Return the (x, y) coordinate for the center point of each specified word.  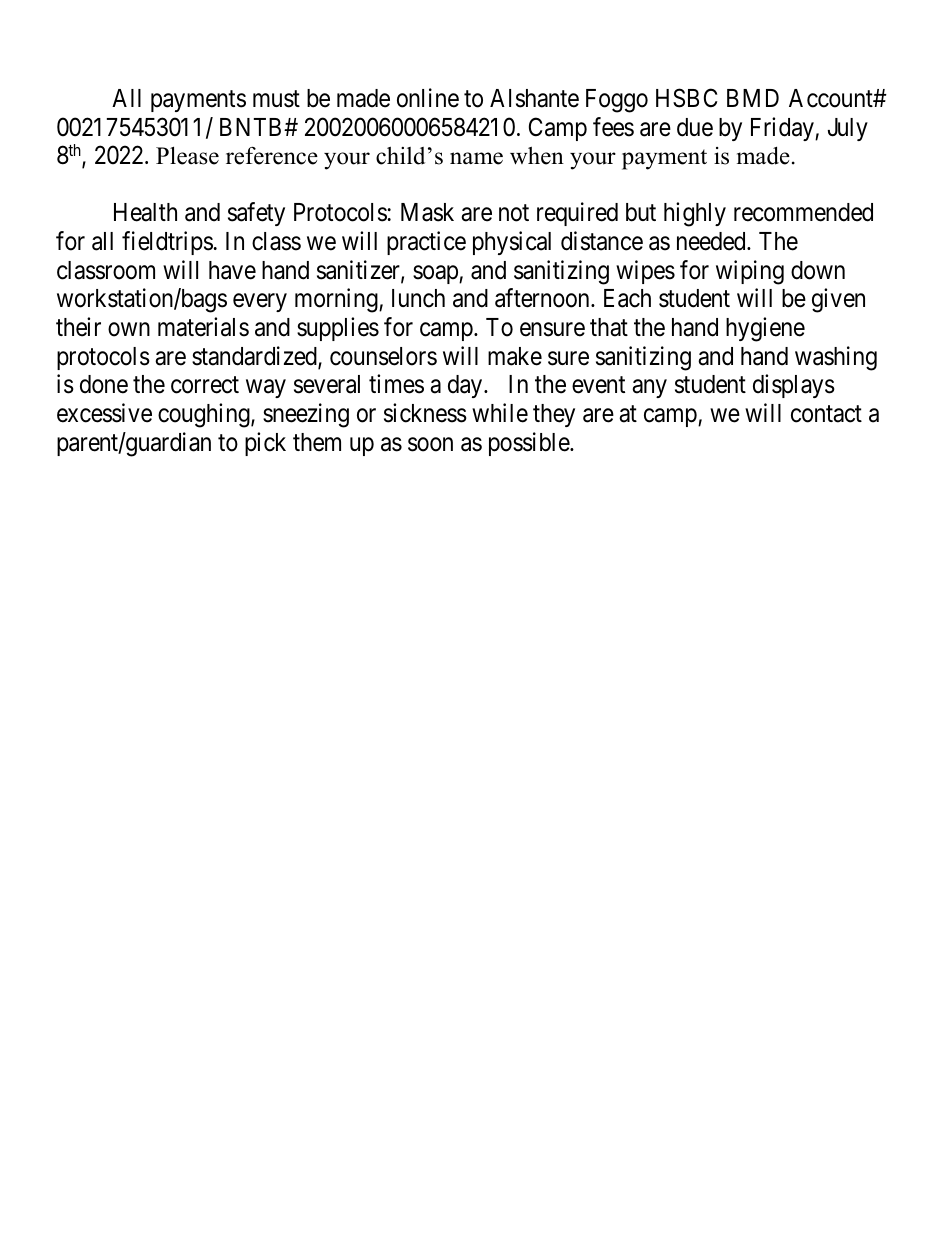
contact (826, 414)
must (276, 99)
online (428, 98)
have (232, 270)
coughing (205, 415)
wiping (750, 272)
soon (430, 444)
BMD (753, 98)
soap (436, 274)
